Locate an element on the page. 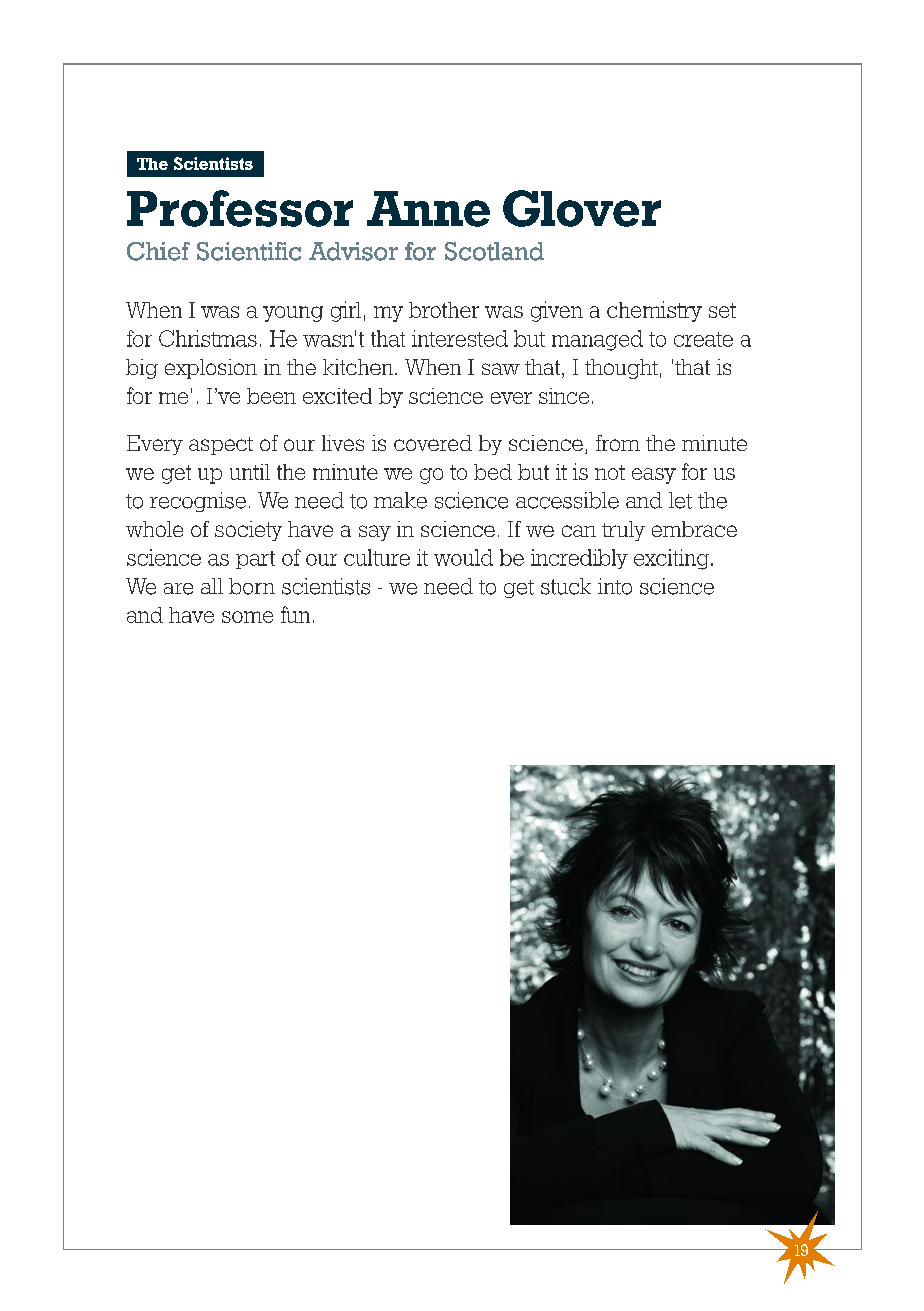  been is located at coordinates (271, 396).
